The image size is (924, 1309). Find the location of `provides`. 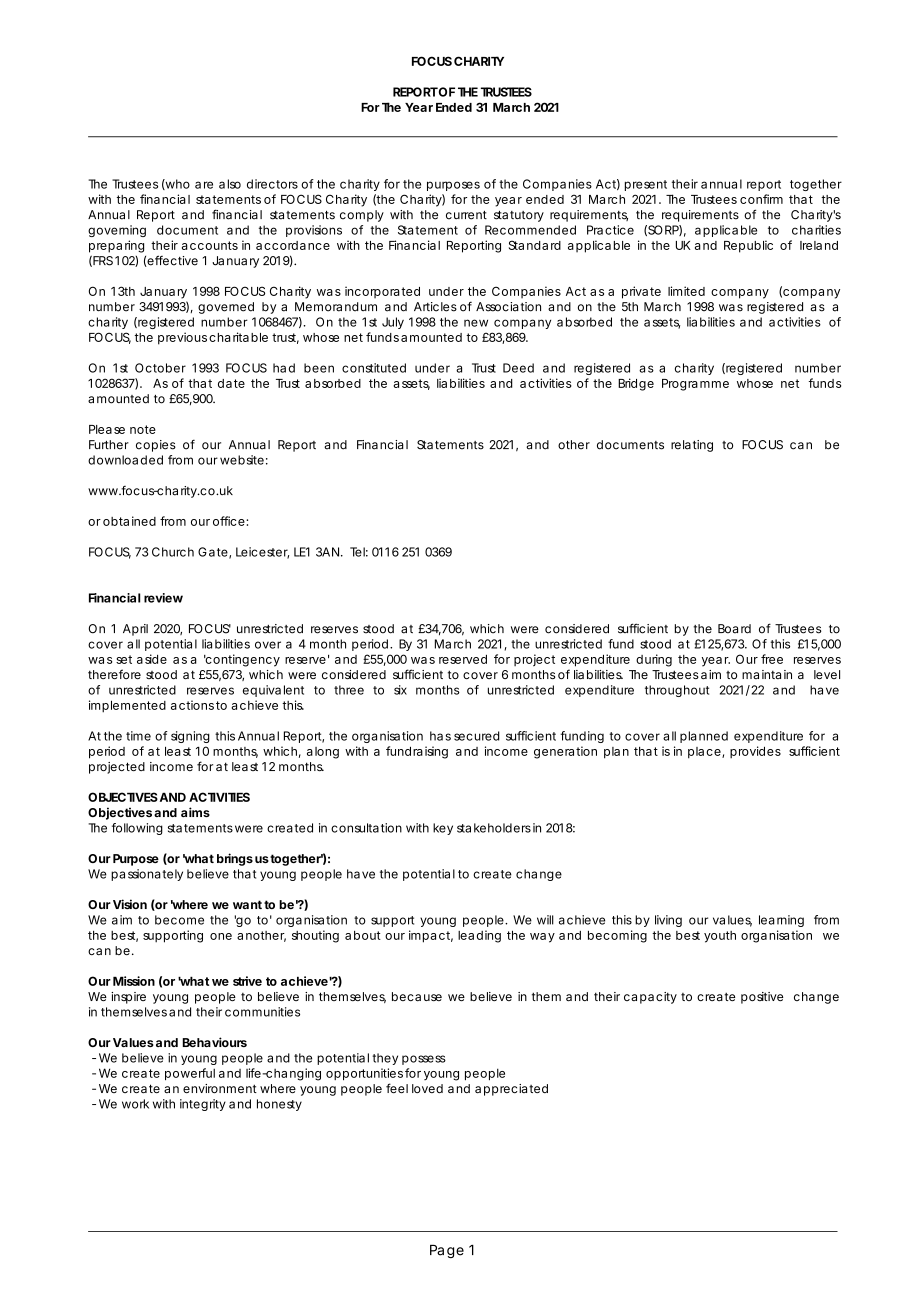

provides is located at coordinates (755, 752).
